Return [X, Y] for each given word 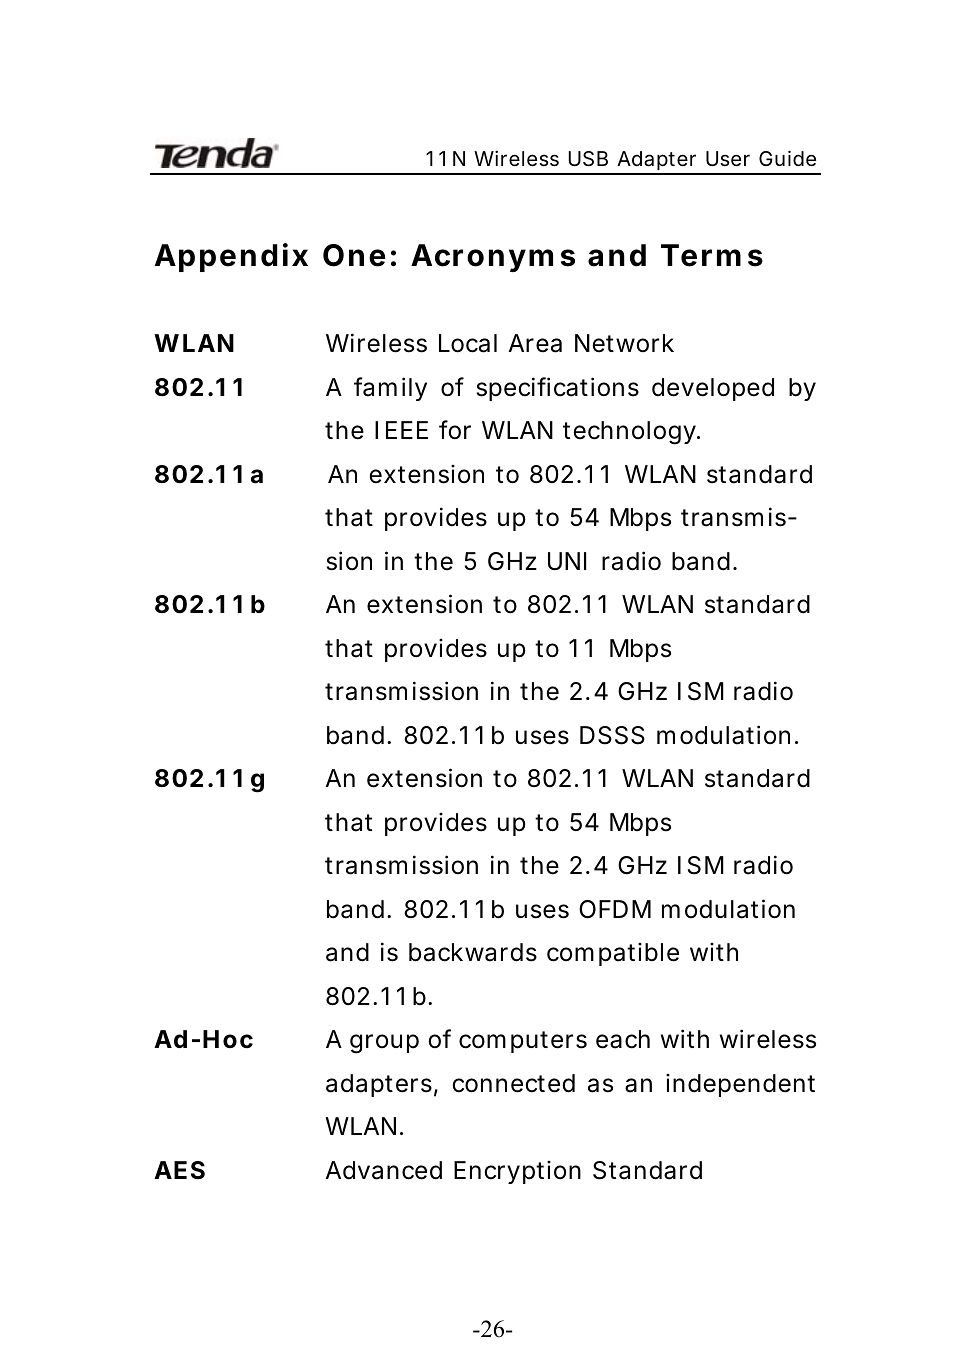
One [354, 255]
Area [535, 343]
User [728, 159]
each [623, 1039]
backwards [473, 952]
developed [713, 389]
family [390, 389]
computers [523, 1042]
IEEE [401, 430]
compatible [613, 954]
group [384, 1044]
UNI [567, 561]
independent [740, 1085]
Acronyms [493, 258]
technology [629, 433]
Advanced [383, 1170]
